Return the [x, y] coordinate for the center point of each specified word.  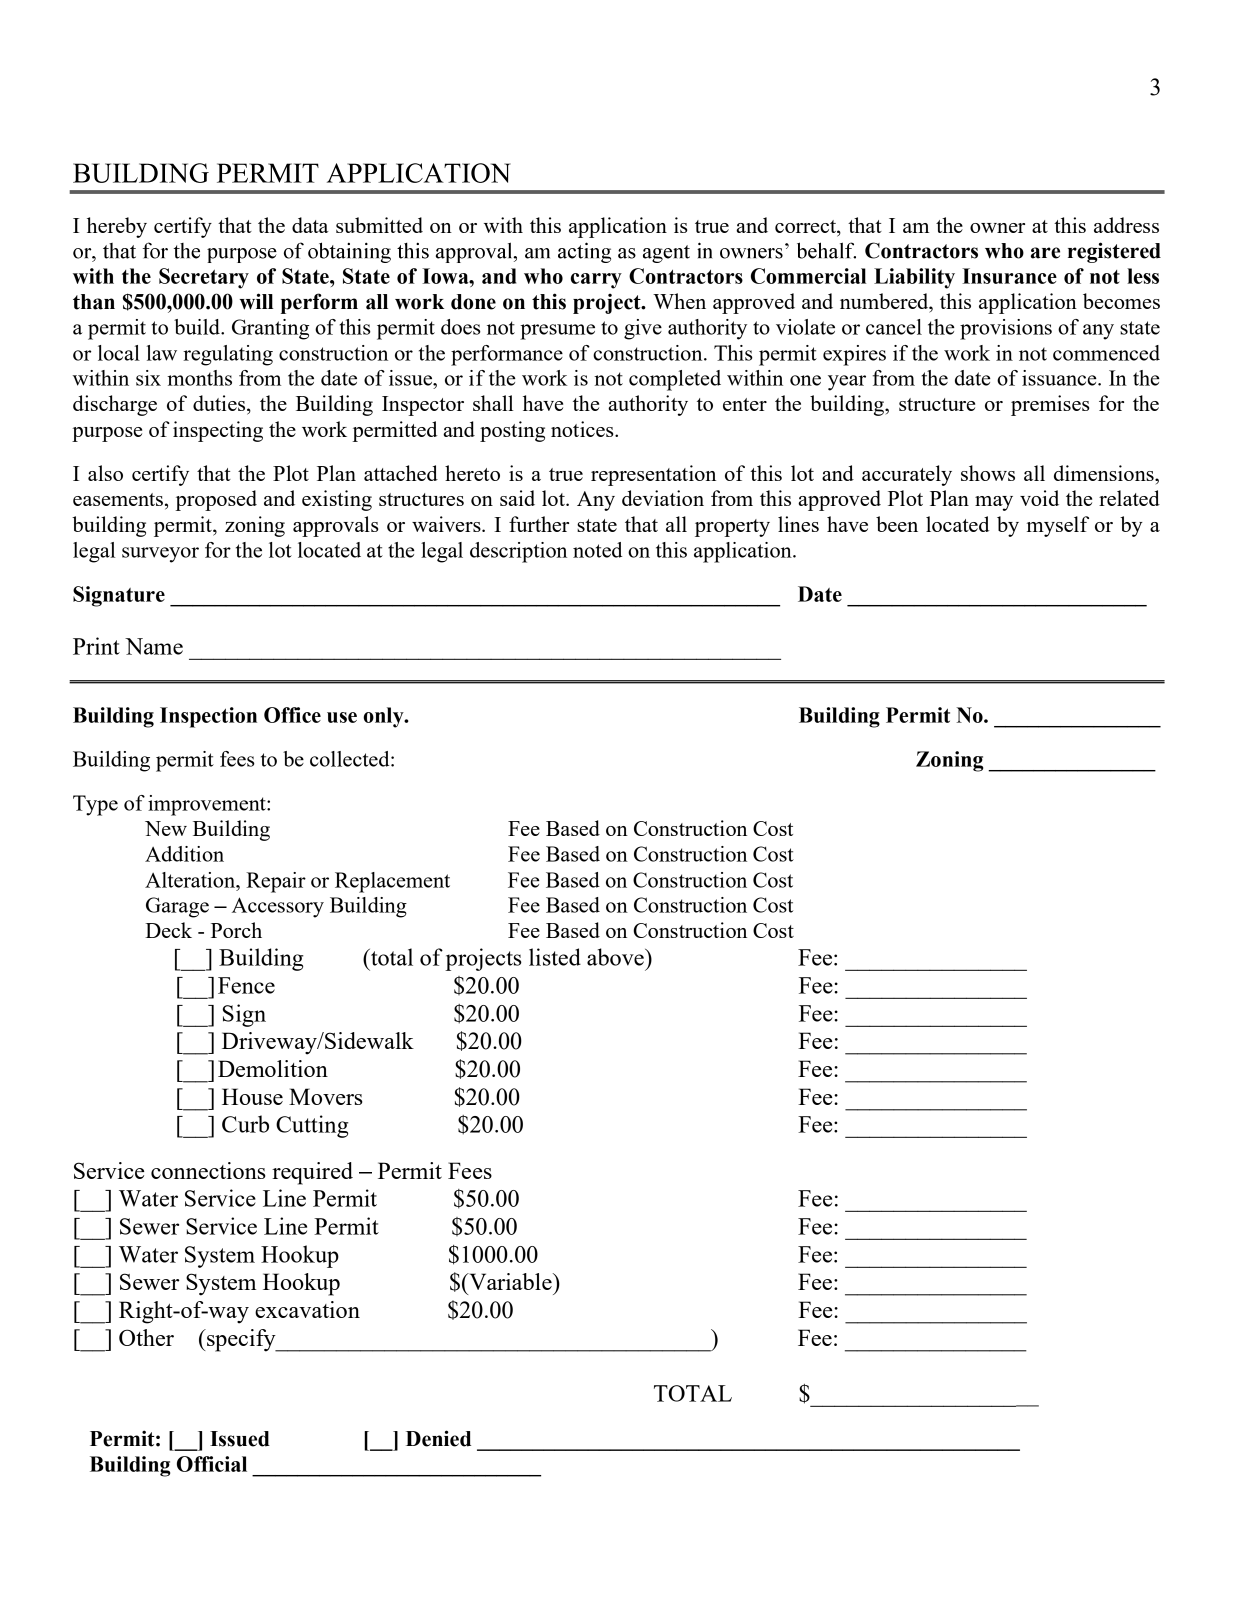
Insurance [1009, 276]
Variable [510, 1281]
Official [212, 1464]
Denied [438, 1438]
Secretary [204, 278]
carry [596, 281]
